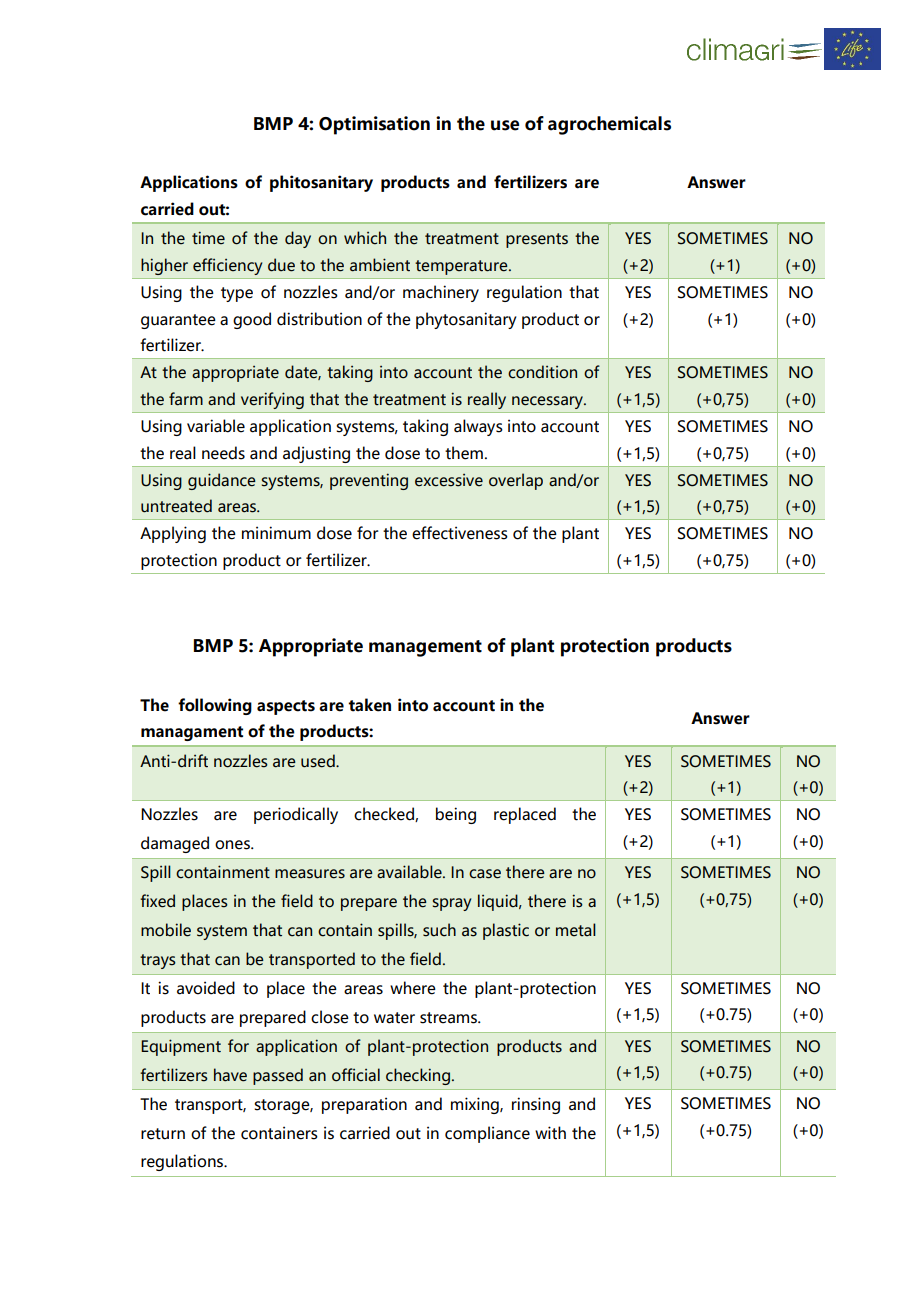 The height and width of the document is (1308, 924). What do you see at coordinates (233, 845) in the document?
I see `ones` at bounding box center [233, 845].
